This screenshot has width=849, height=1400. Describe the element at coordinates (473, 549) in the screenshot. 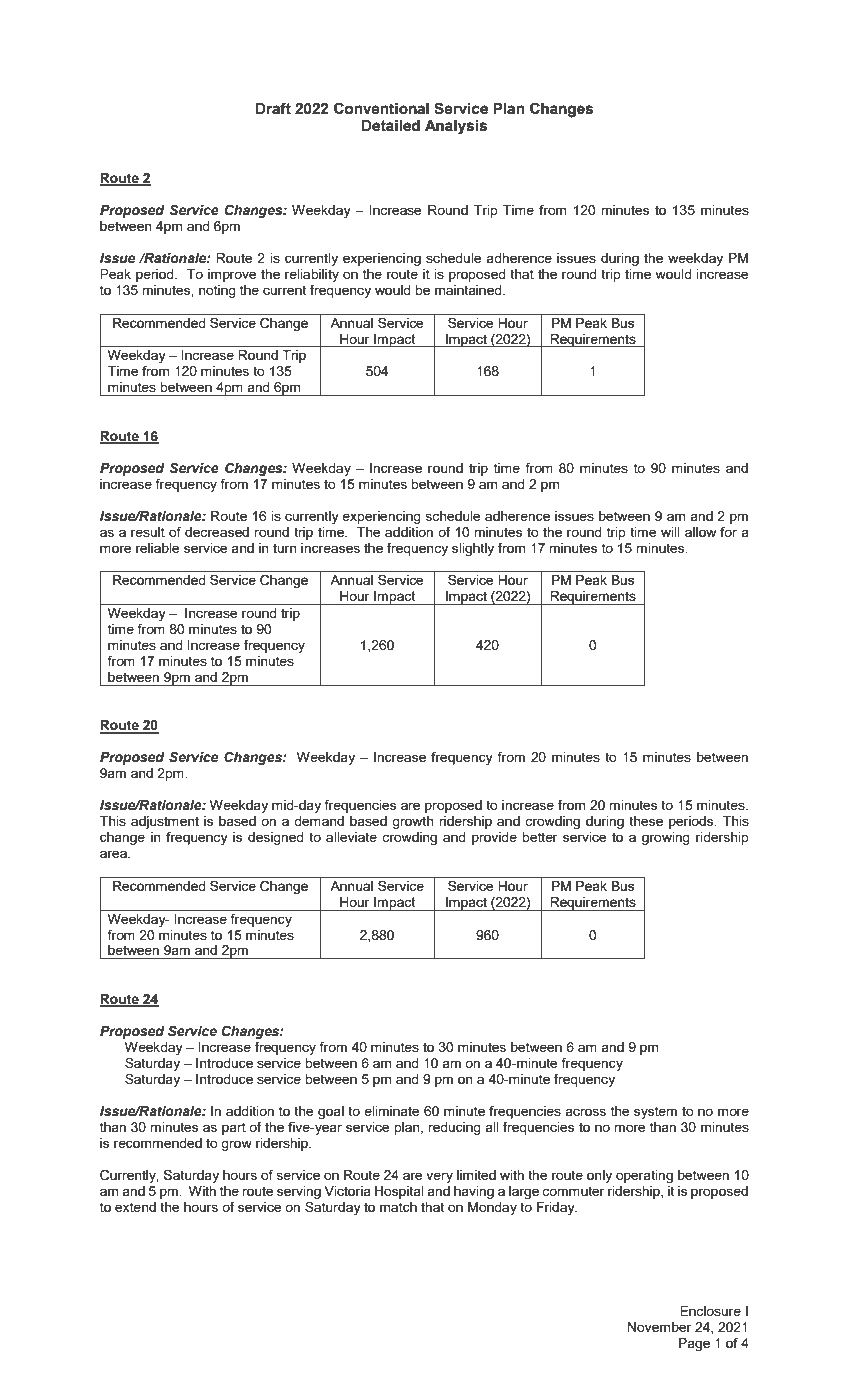

I see `slightly` at that location.
